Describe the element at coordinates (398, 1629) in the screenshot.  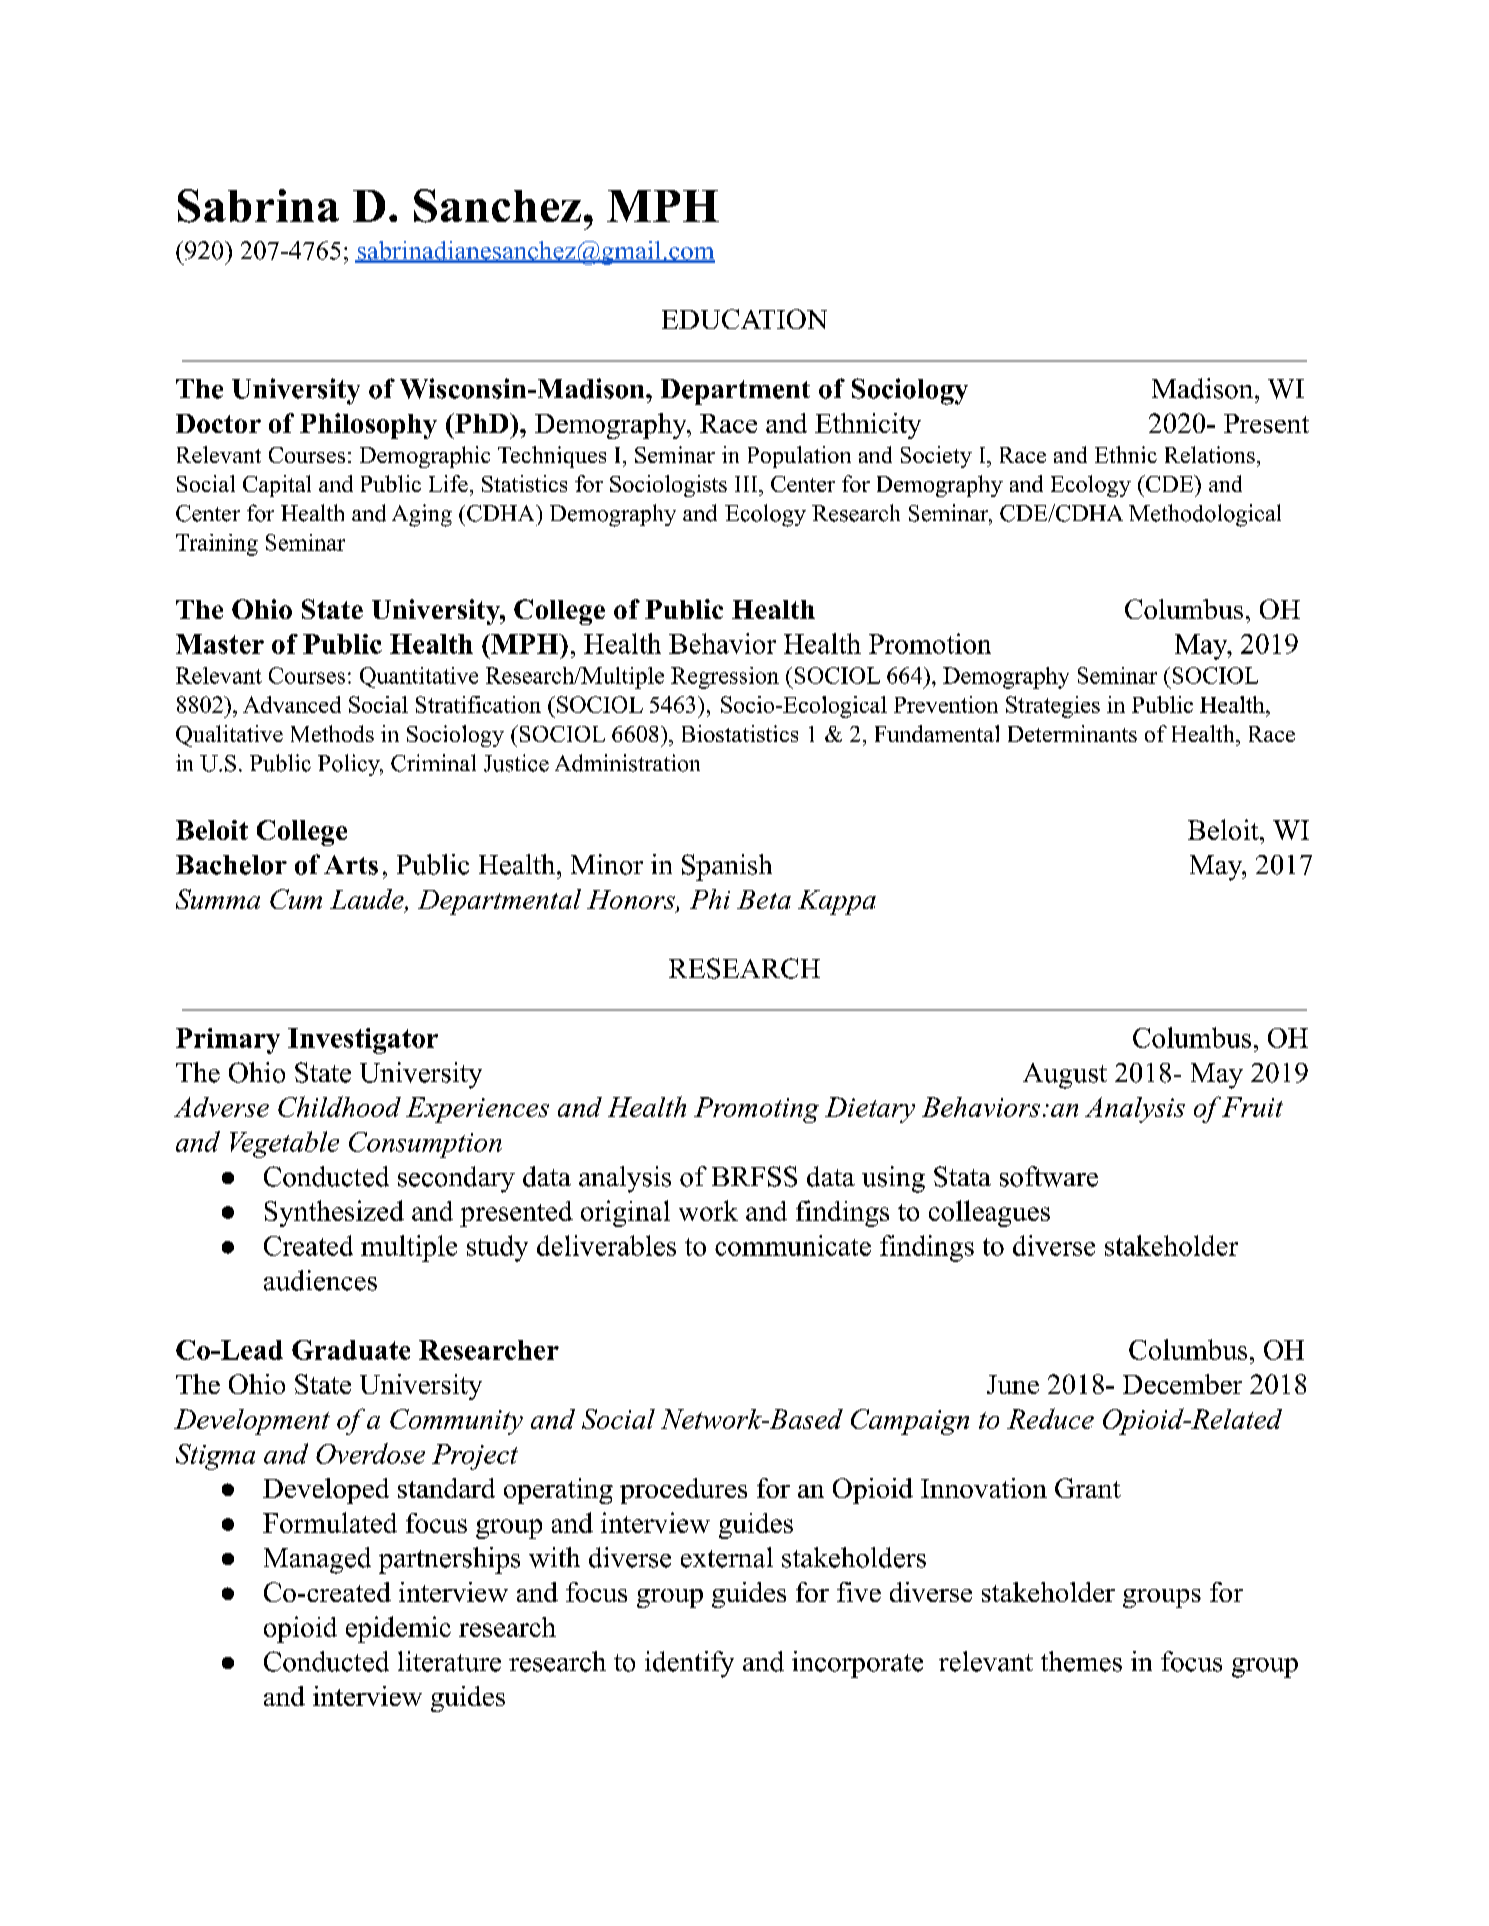
I see `epidemic` at that location.
